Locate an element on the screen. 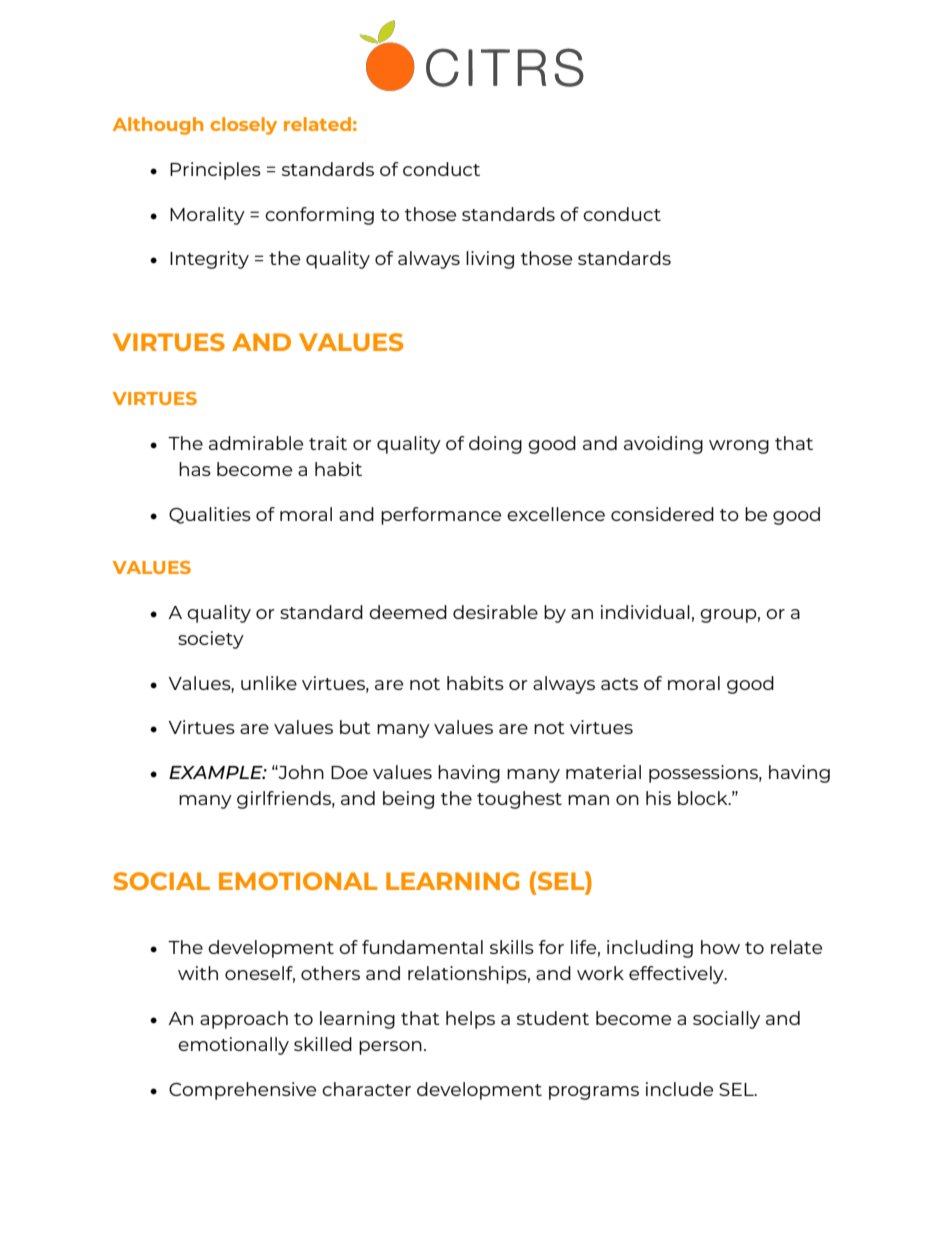 The height and width of the screenshot is (1233, 952). Comprehensive is located at coordinates (242, 1091).
